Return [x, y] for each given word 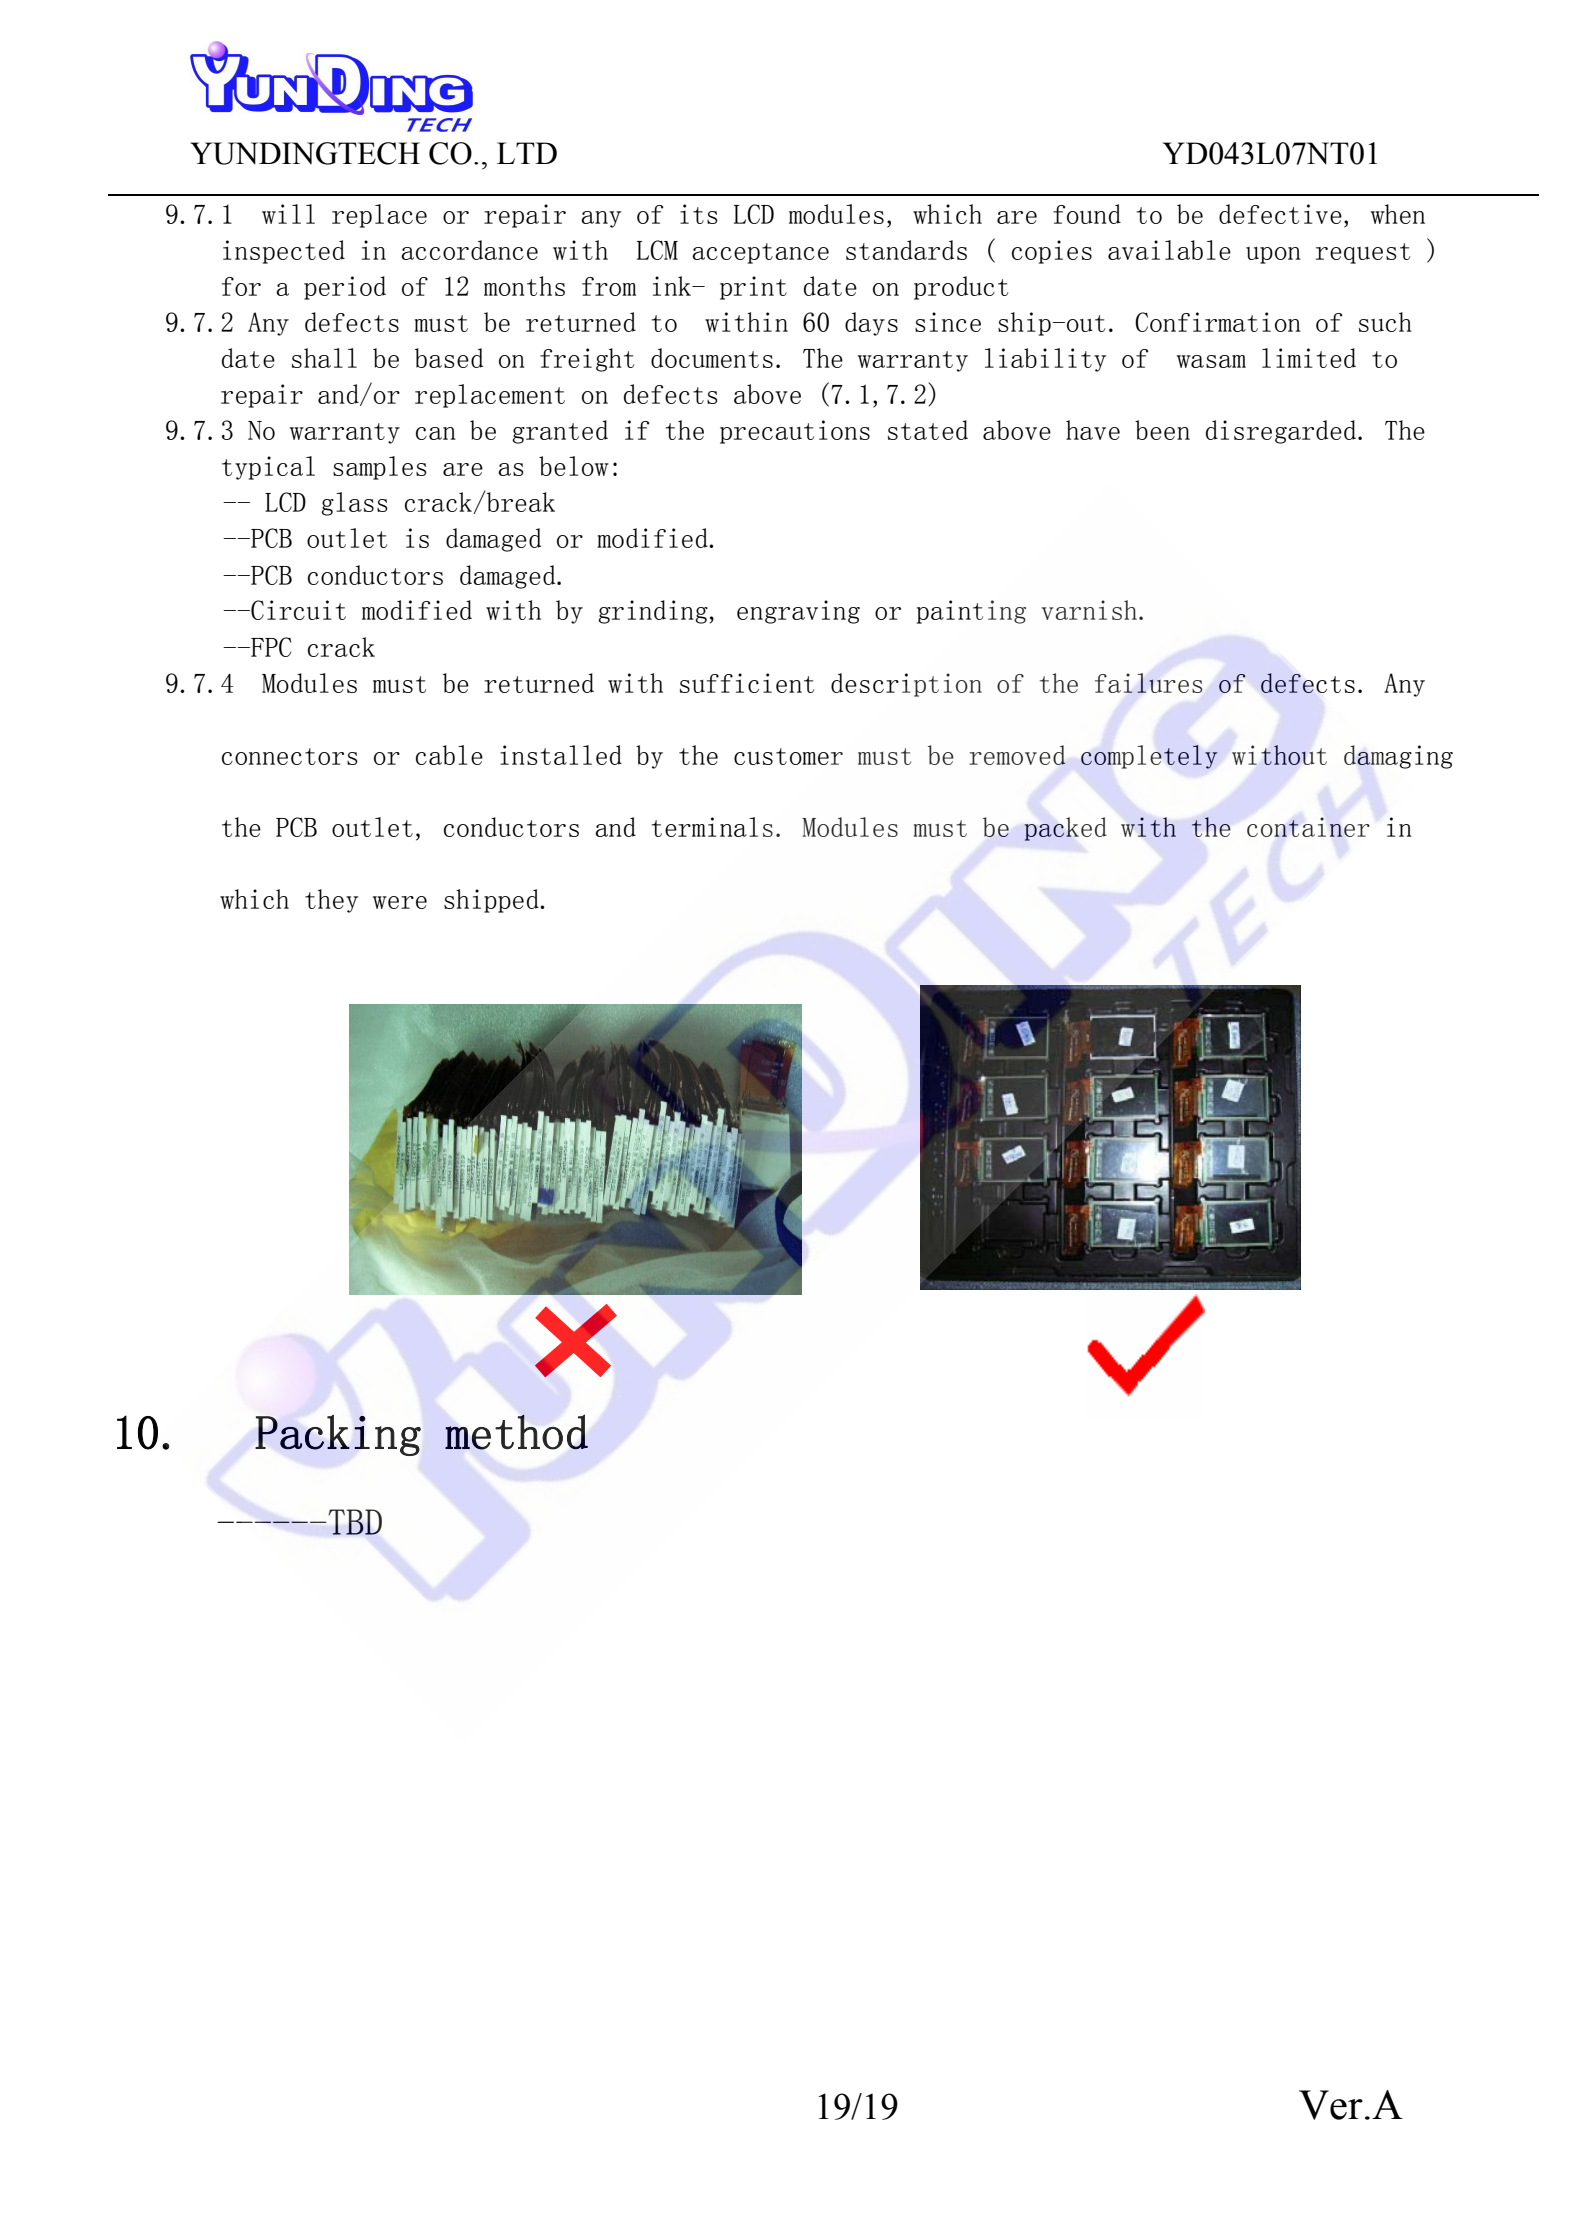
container [1308, 827]
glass [354, 504]
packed [1065, 829]
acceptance [760, 253]
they [331, 901]
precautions [795, 432]
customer [788, 756]
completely [1149, 757]
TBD [354, 1522]
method [516, 1432]
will [288, 214]
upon [1273, 255]
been [1162, 430]
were [400, 902]
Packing [338, 1435]
